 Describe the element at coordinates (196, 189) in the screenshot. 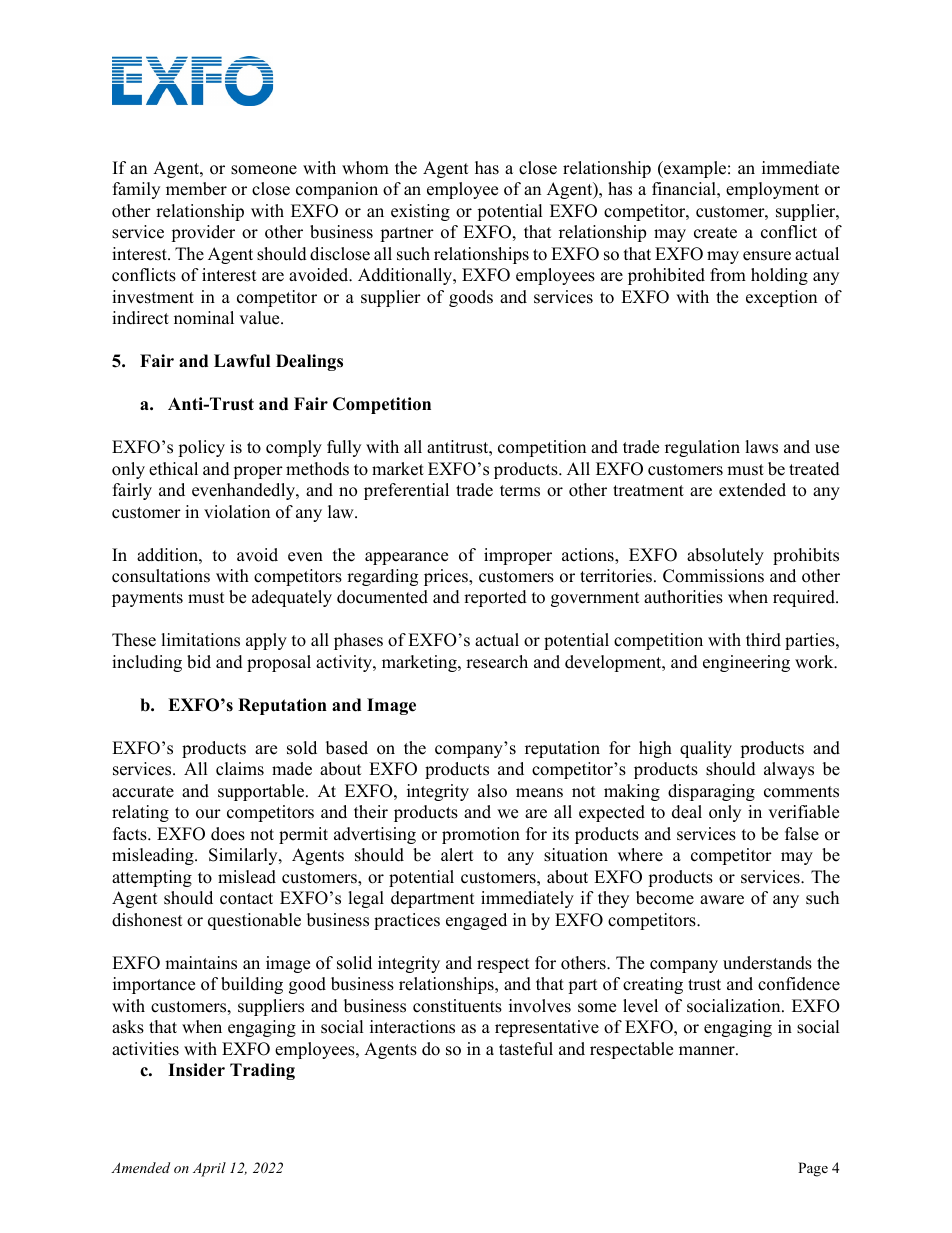

I see `member` at that location.
